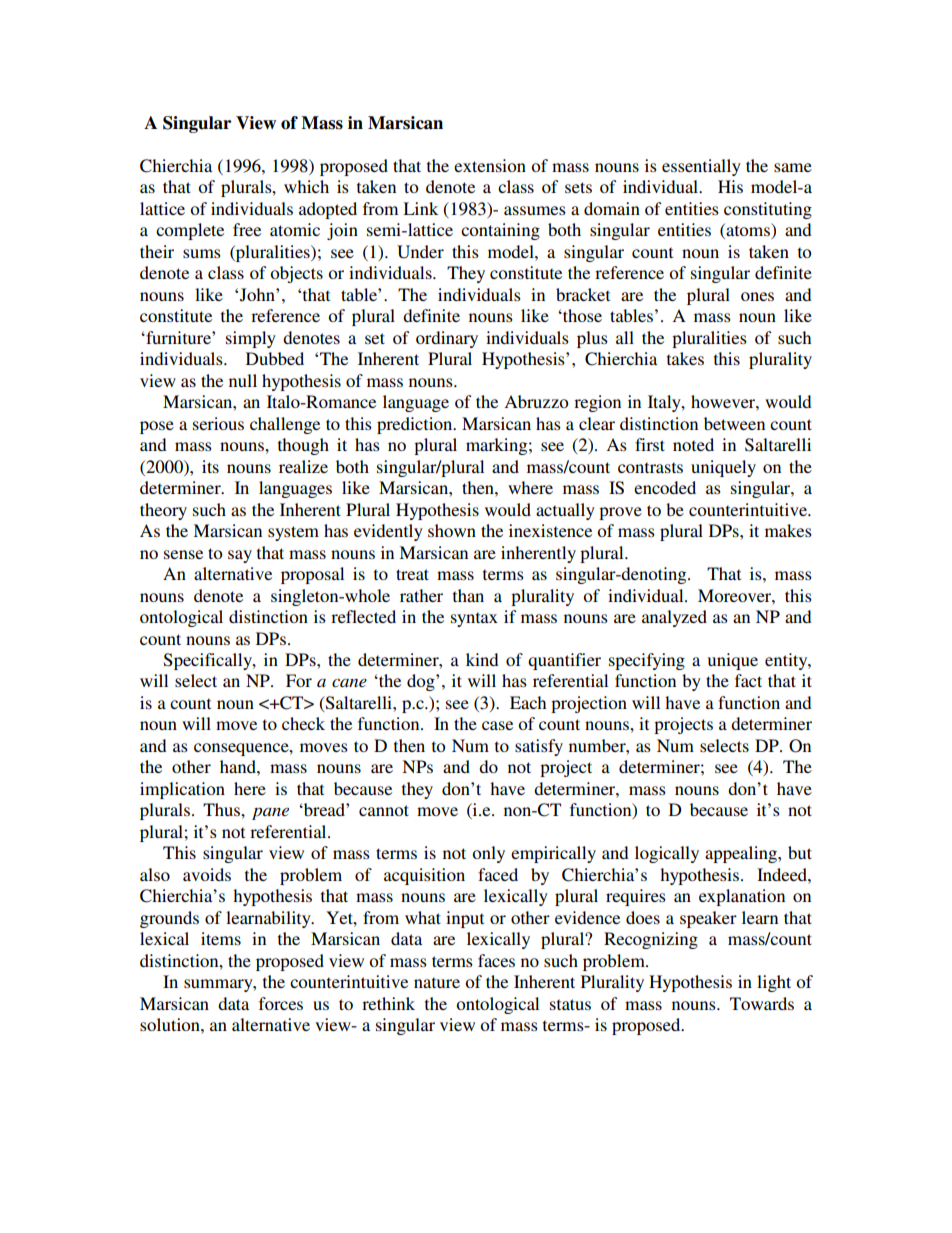  What do you see at coordinates (240, 556) in the screenshot?
I see `say` at bounding box center [240, 556].
